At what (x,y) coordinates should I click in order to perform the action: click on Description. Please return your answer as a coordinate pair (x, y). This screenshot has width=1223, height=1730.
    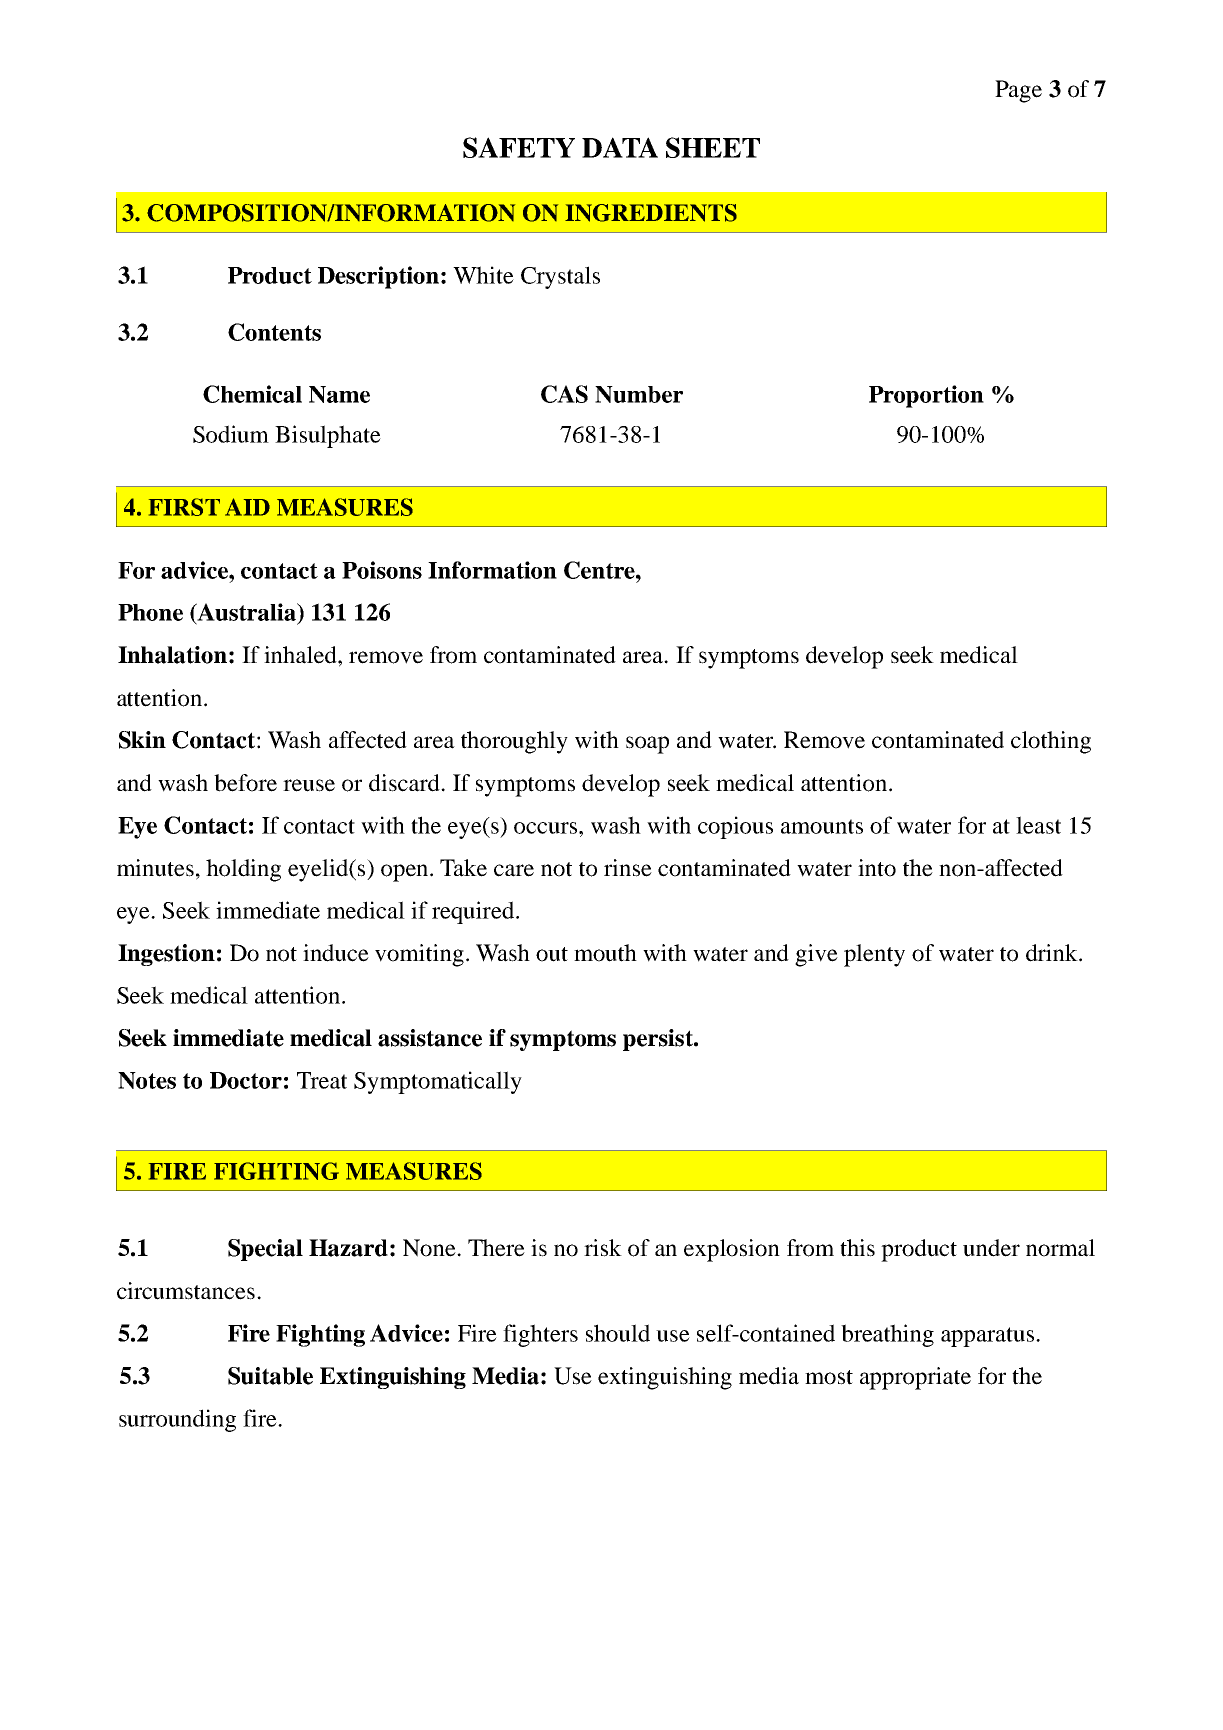
    Looking at the image, I should click on (380, 277).
